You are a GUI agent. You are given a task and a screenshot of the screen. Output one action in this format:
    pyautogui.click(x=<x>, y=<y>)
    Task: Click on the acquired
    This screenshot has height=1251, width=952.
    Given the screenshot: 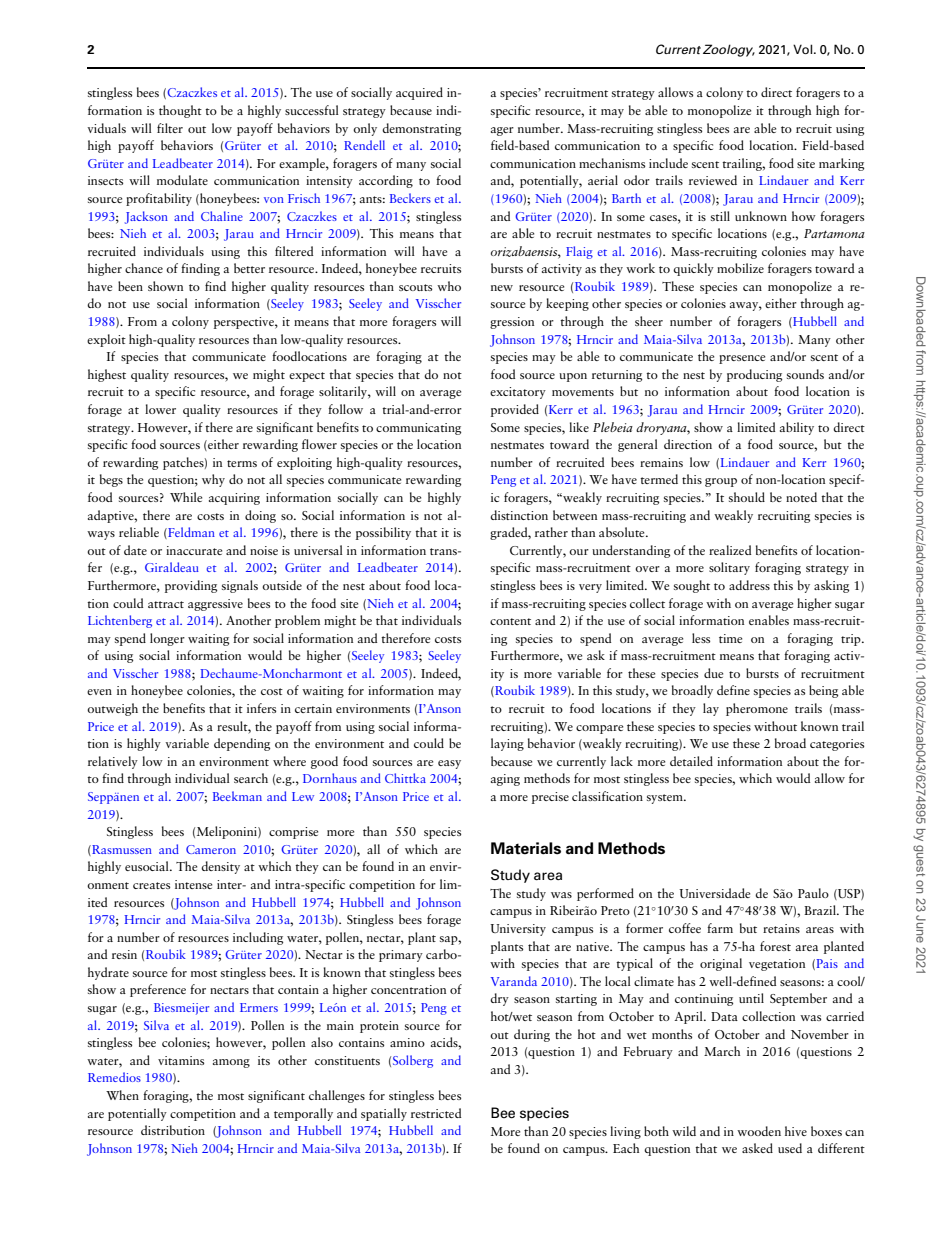 What is the action you would take?
    pyautogui.click(x=419, y=93)
